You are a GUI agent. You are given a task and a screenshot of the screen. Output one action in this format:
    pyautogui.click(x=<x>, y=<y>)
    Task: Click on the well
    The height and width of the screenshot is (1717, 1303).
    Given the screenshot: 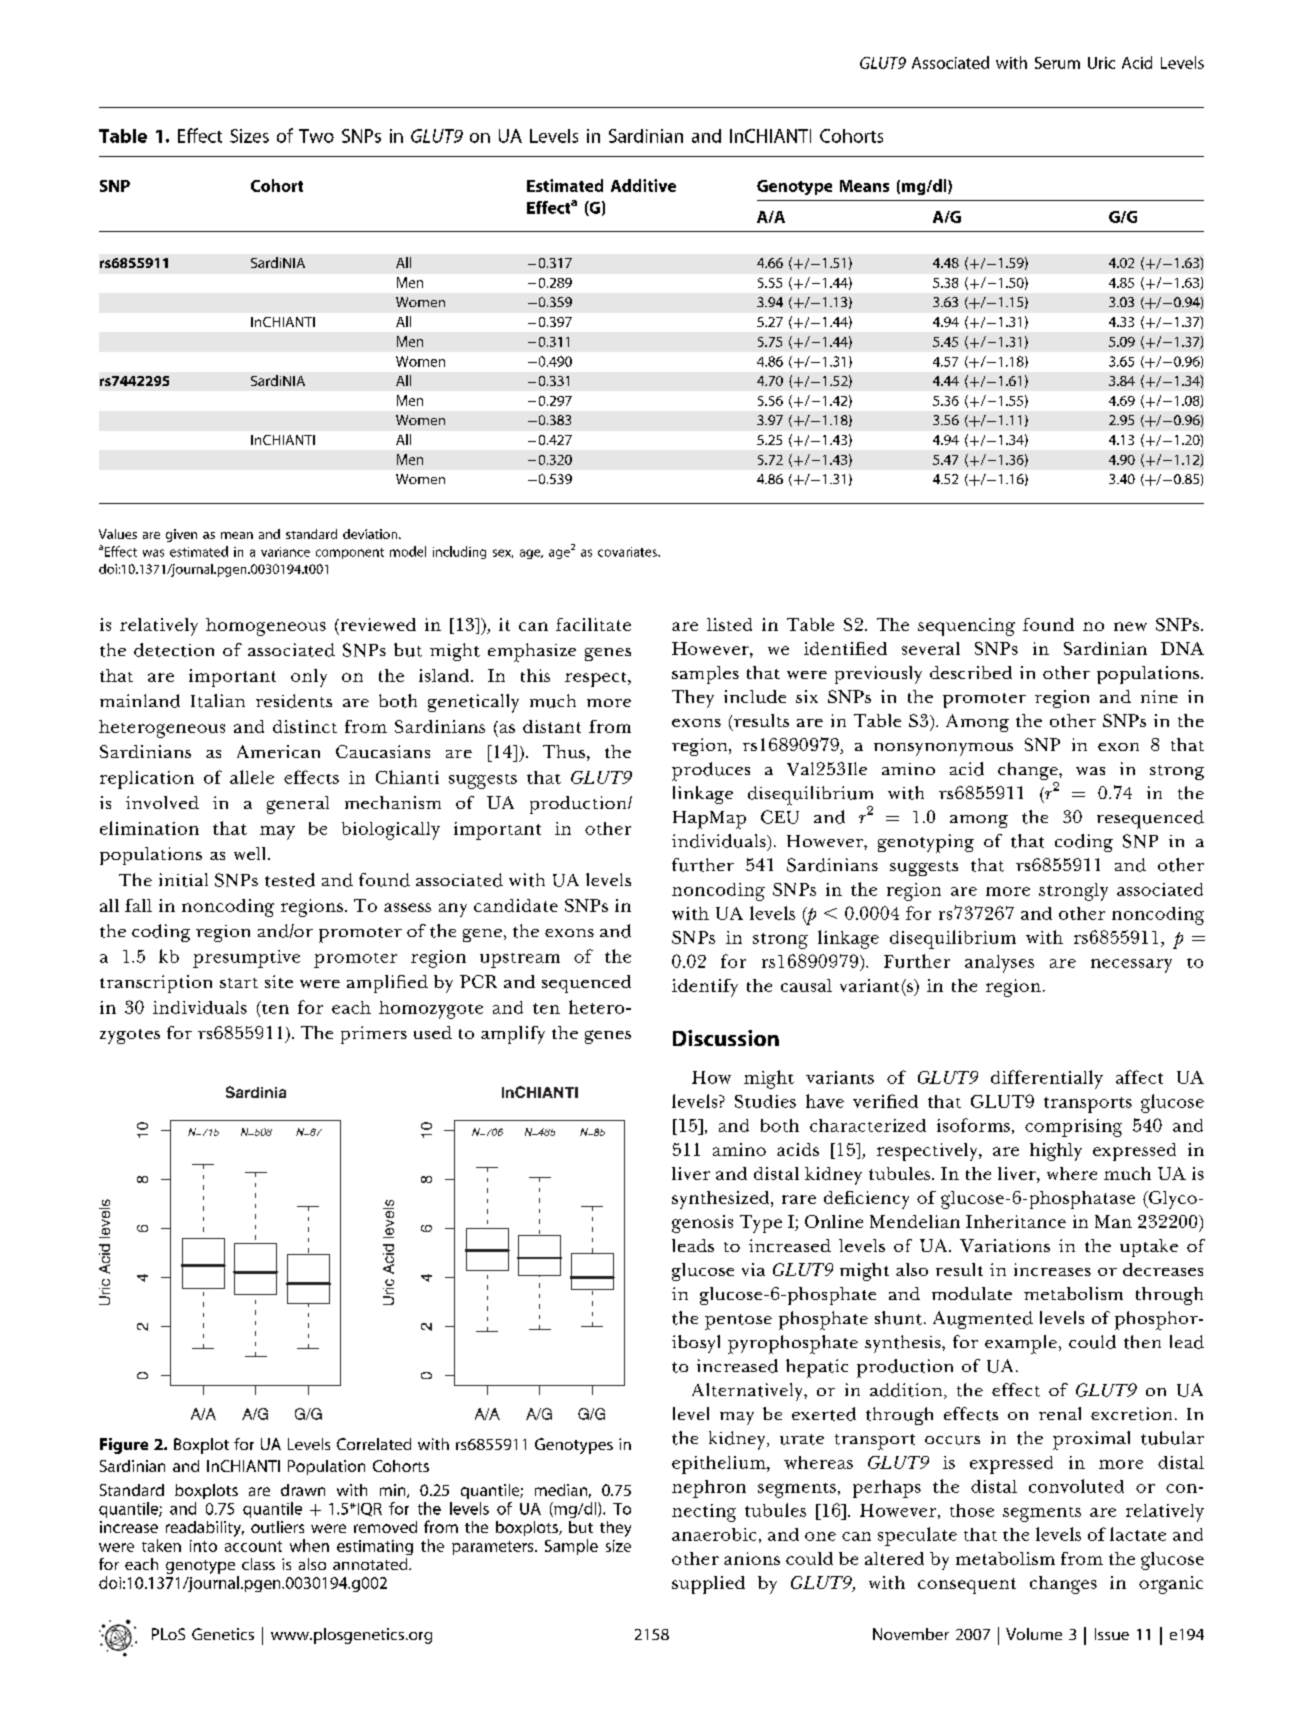 What is the action you would take?
    pyautogui.click(x=251, y=853)
